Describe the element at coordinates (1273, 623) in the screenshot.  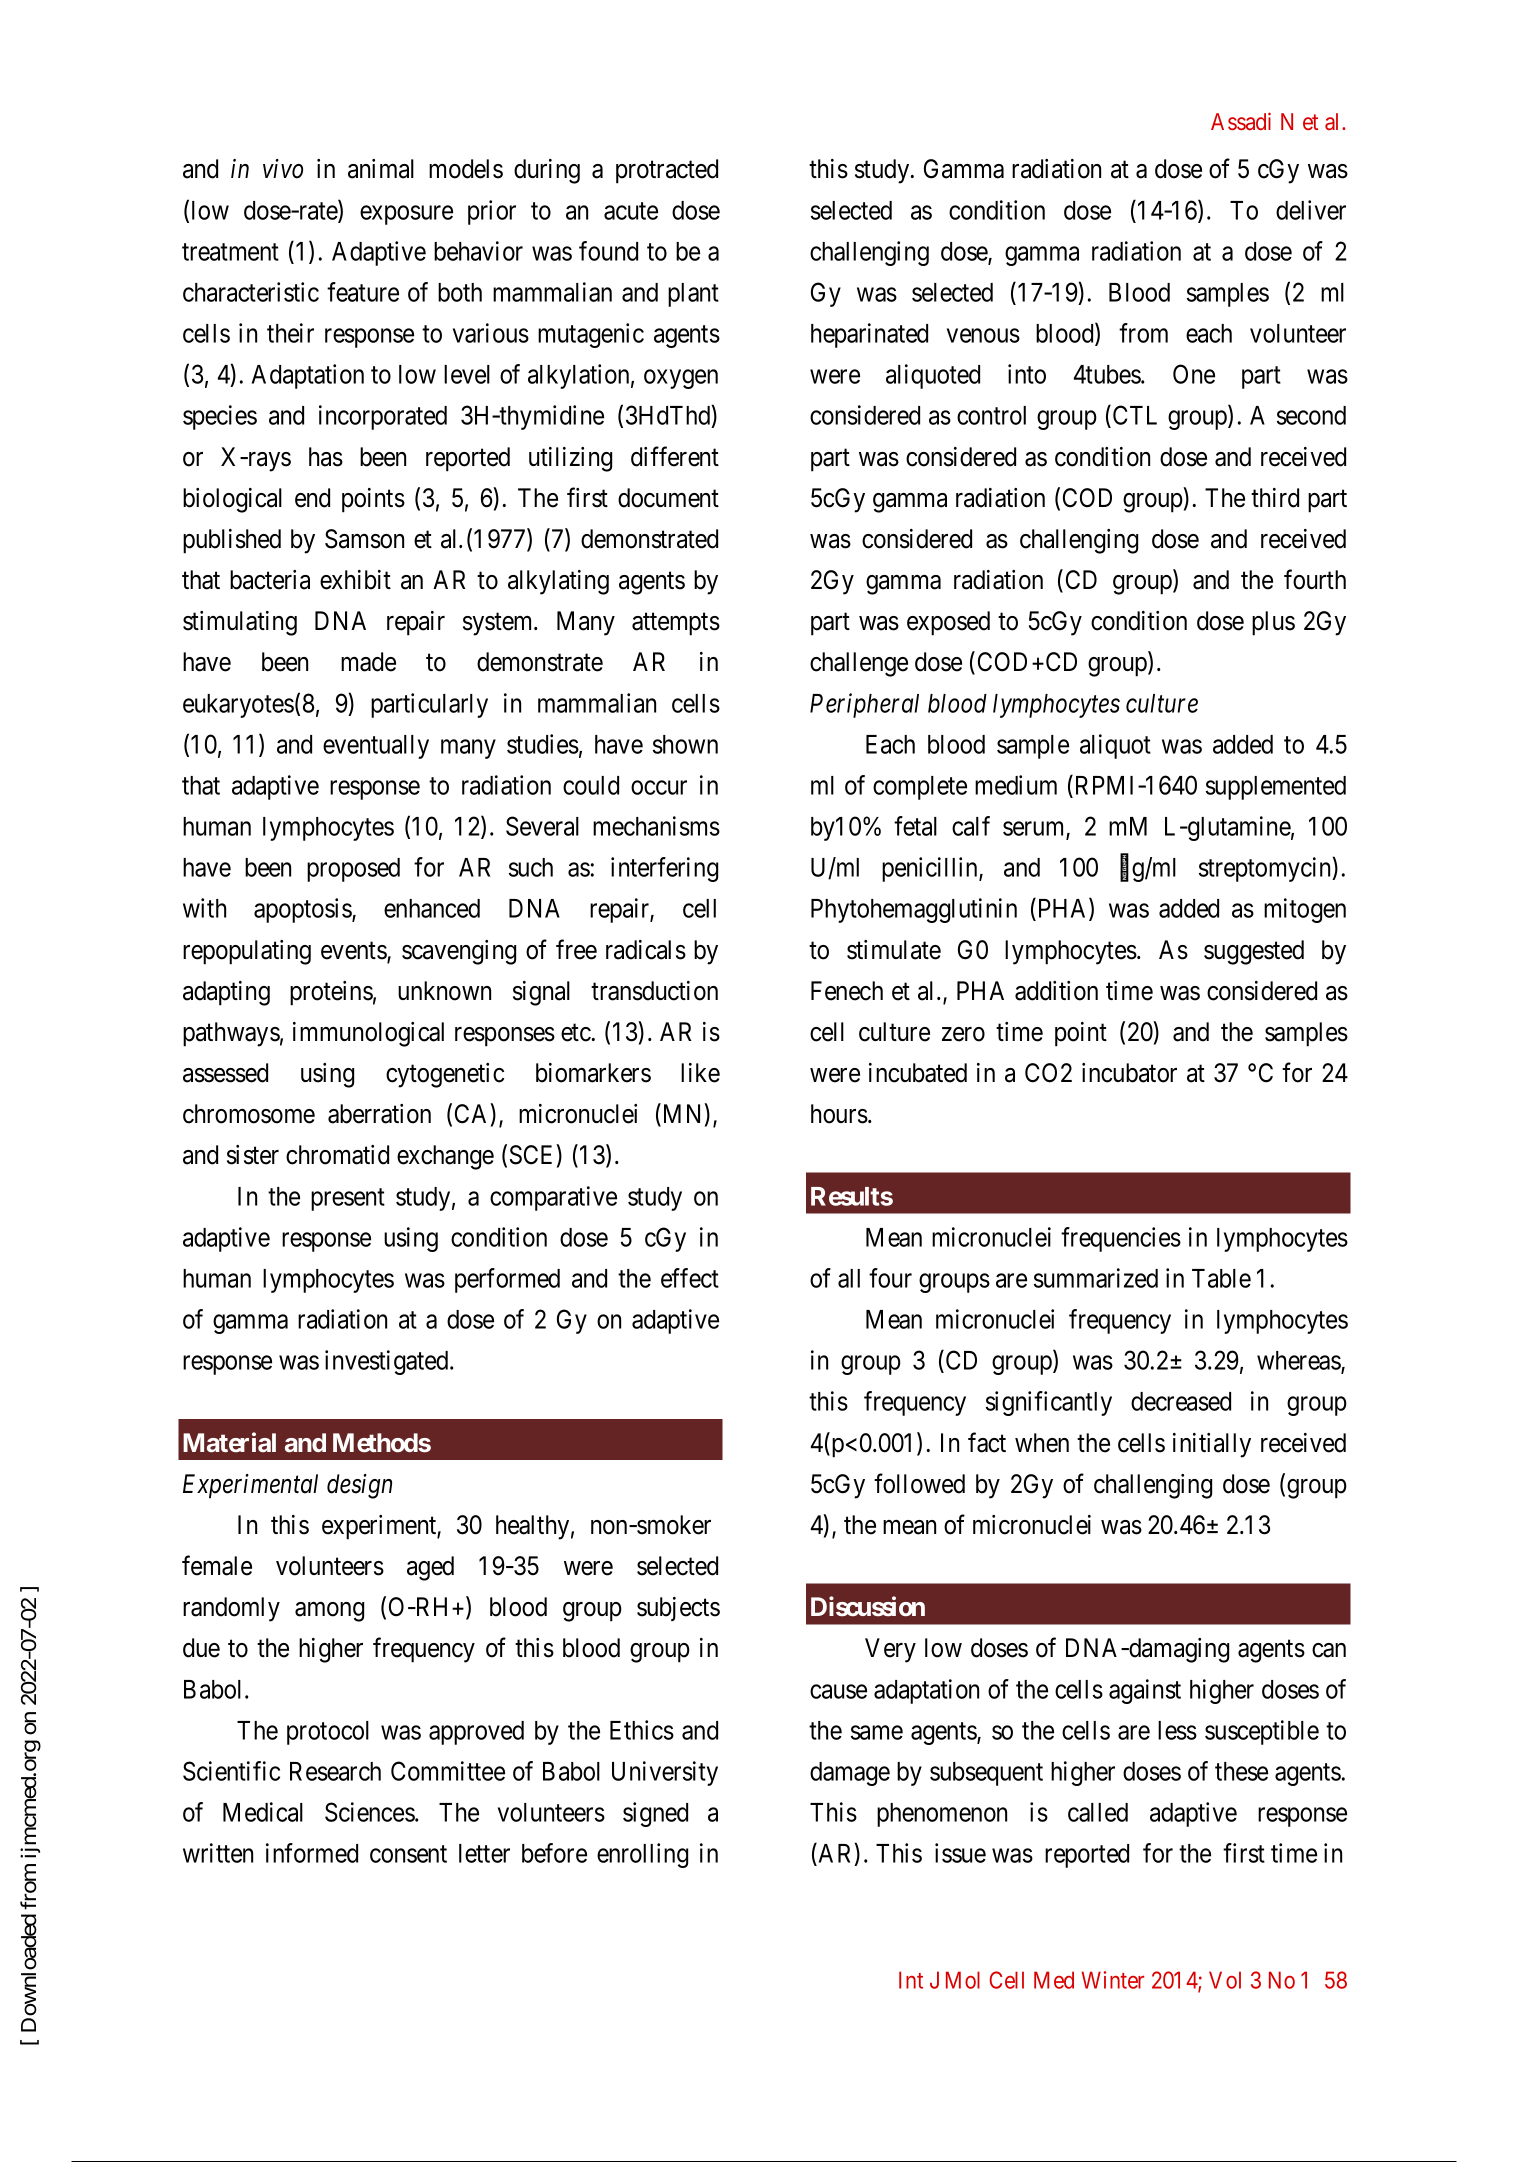
I see `plus` at that location.
